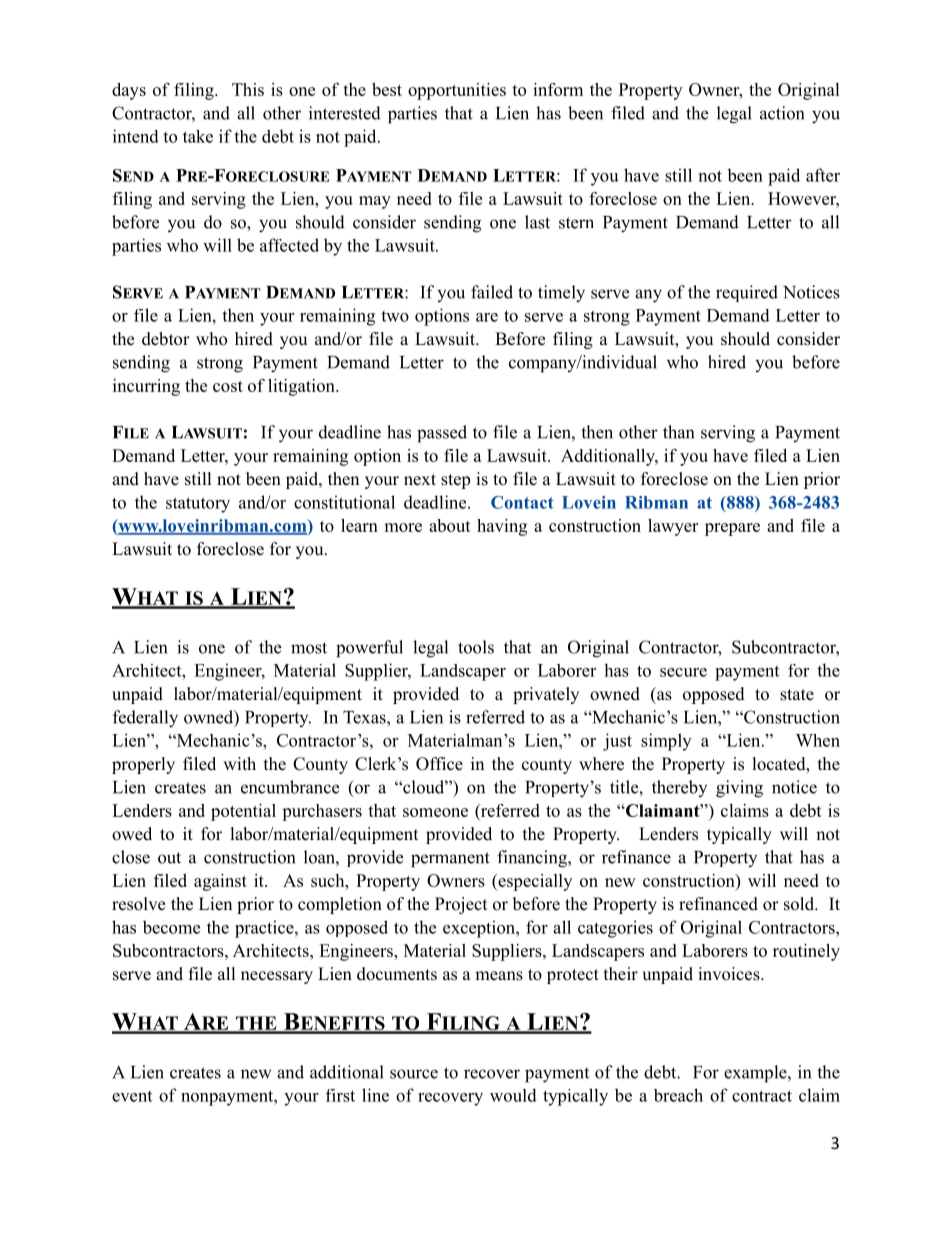 The height and width of the screenshot is (1233, 952). Describe the element at coordinates (513, 1095) in the screenshot. I see `would` at that location.
